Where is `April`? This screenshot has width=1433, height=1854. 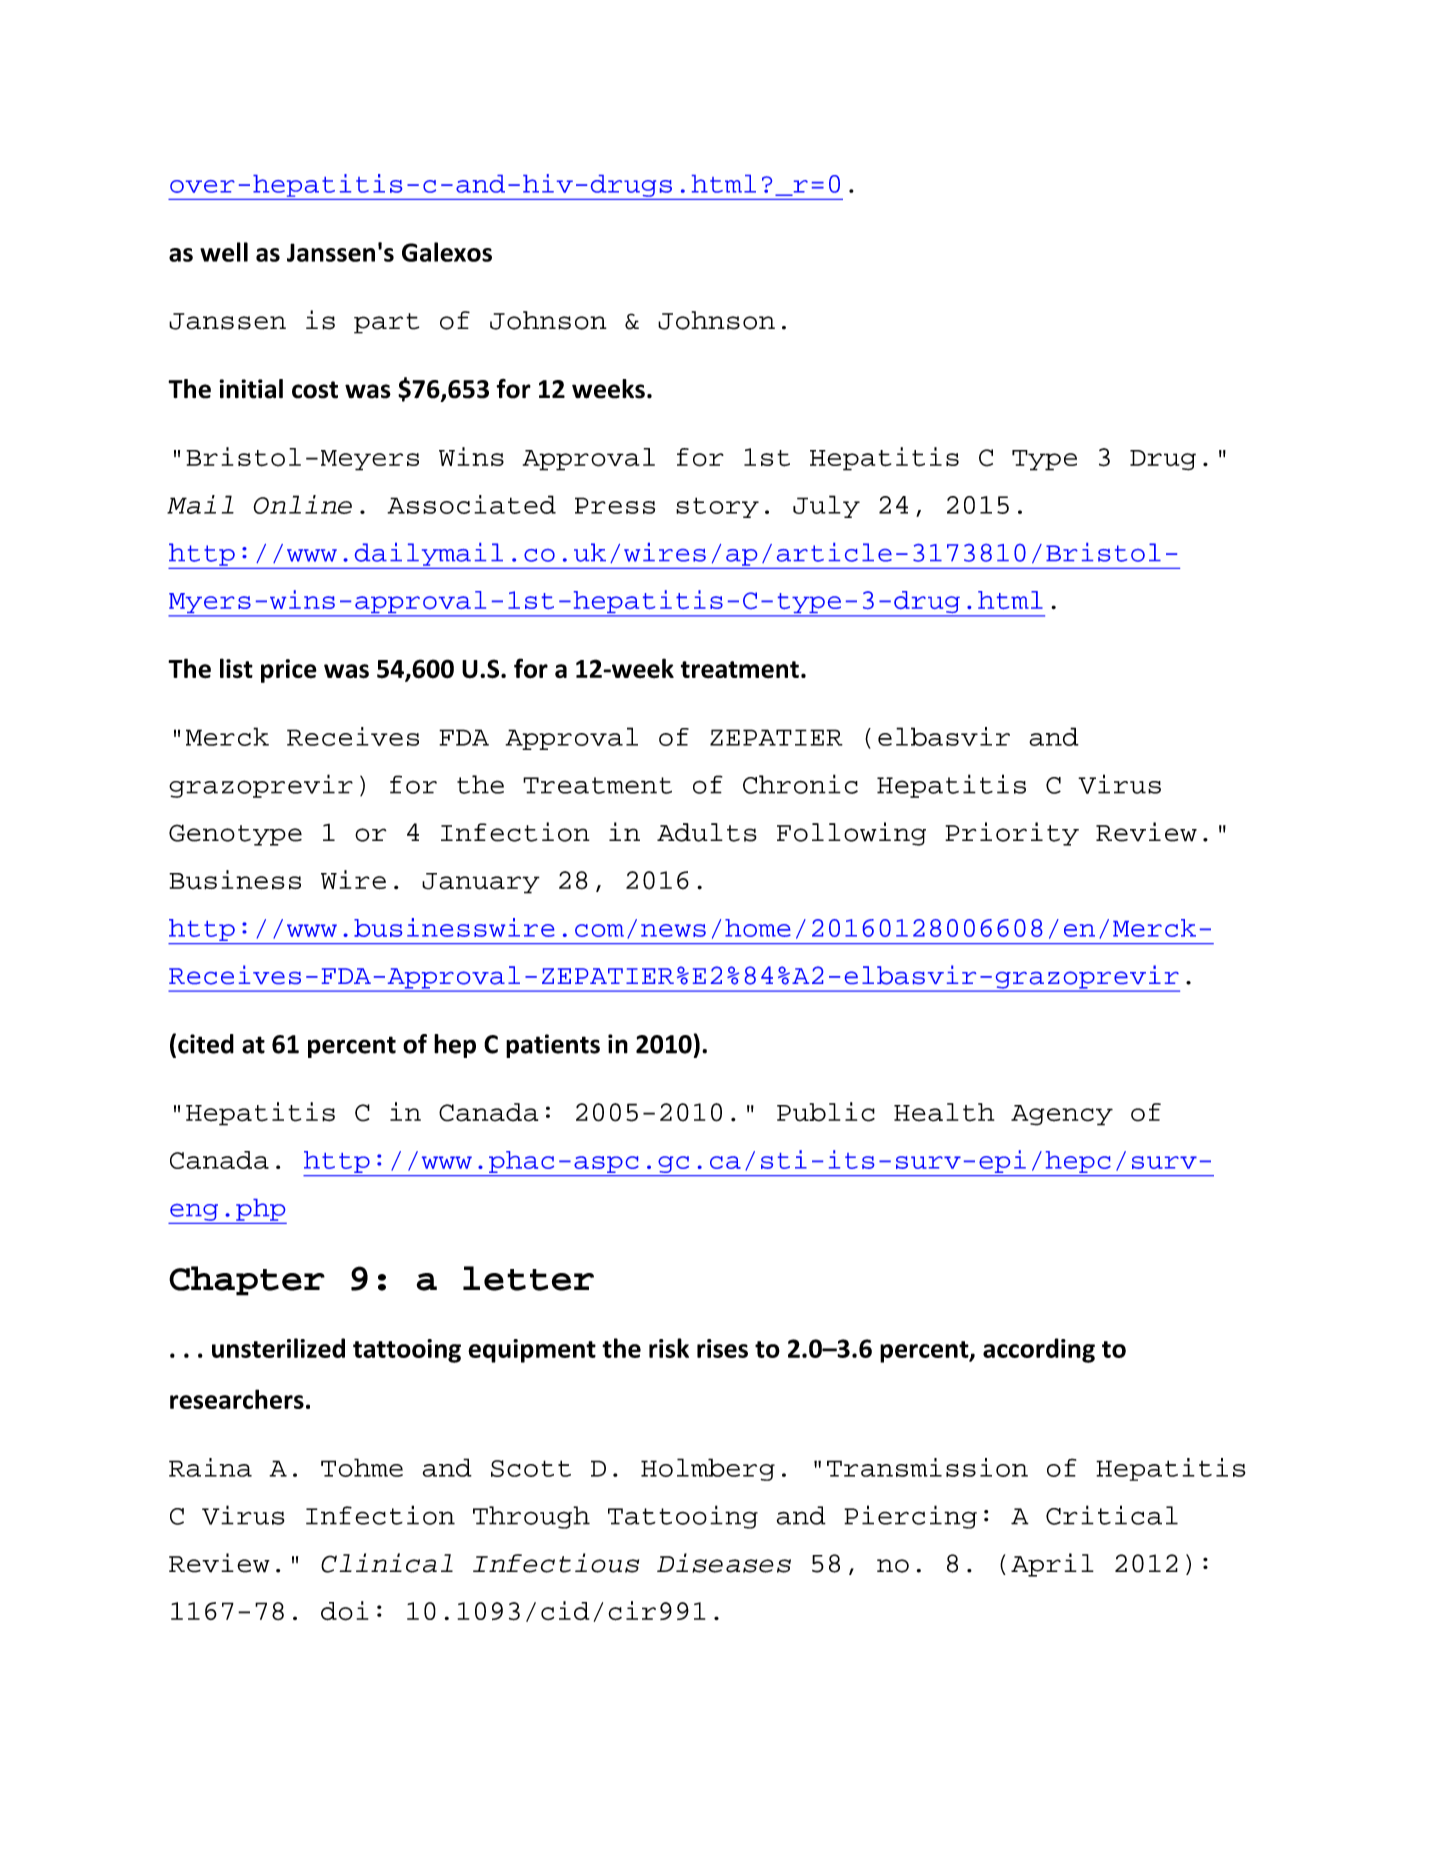 April is located at coordinates (1052, 1565).
